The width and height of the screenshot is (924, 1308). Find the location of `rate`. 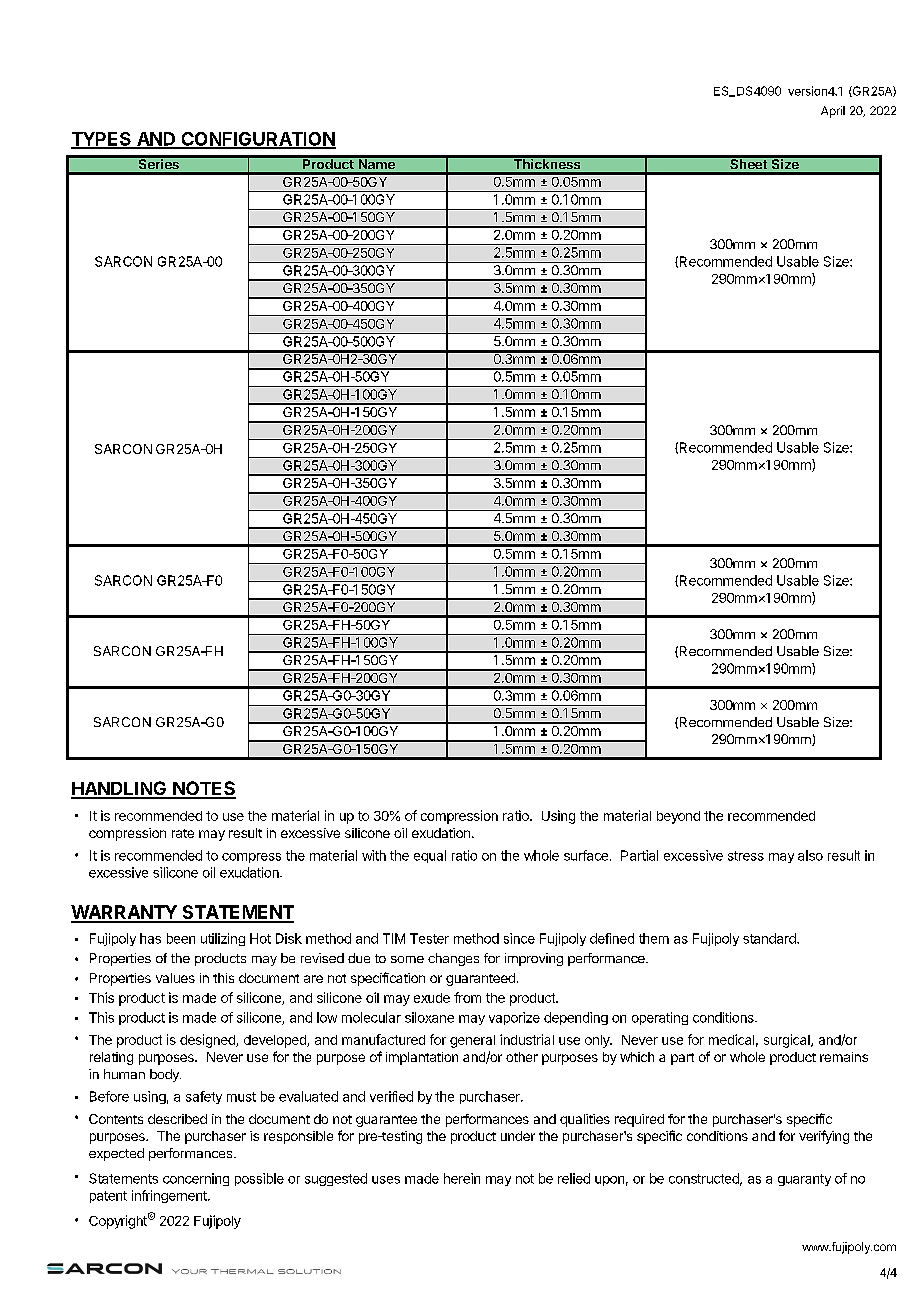

rate is located at coordinates (183, 833).
